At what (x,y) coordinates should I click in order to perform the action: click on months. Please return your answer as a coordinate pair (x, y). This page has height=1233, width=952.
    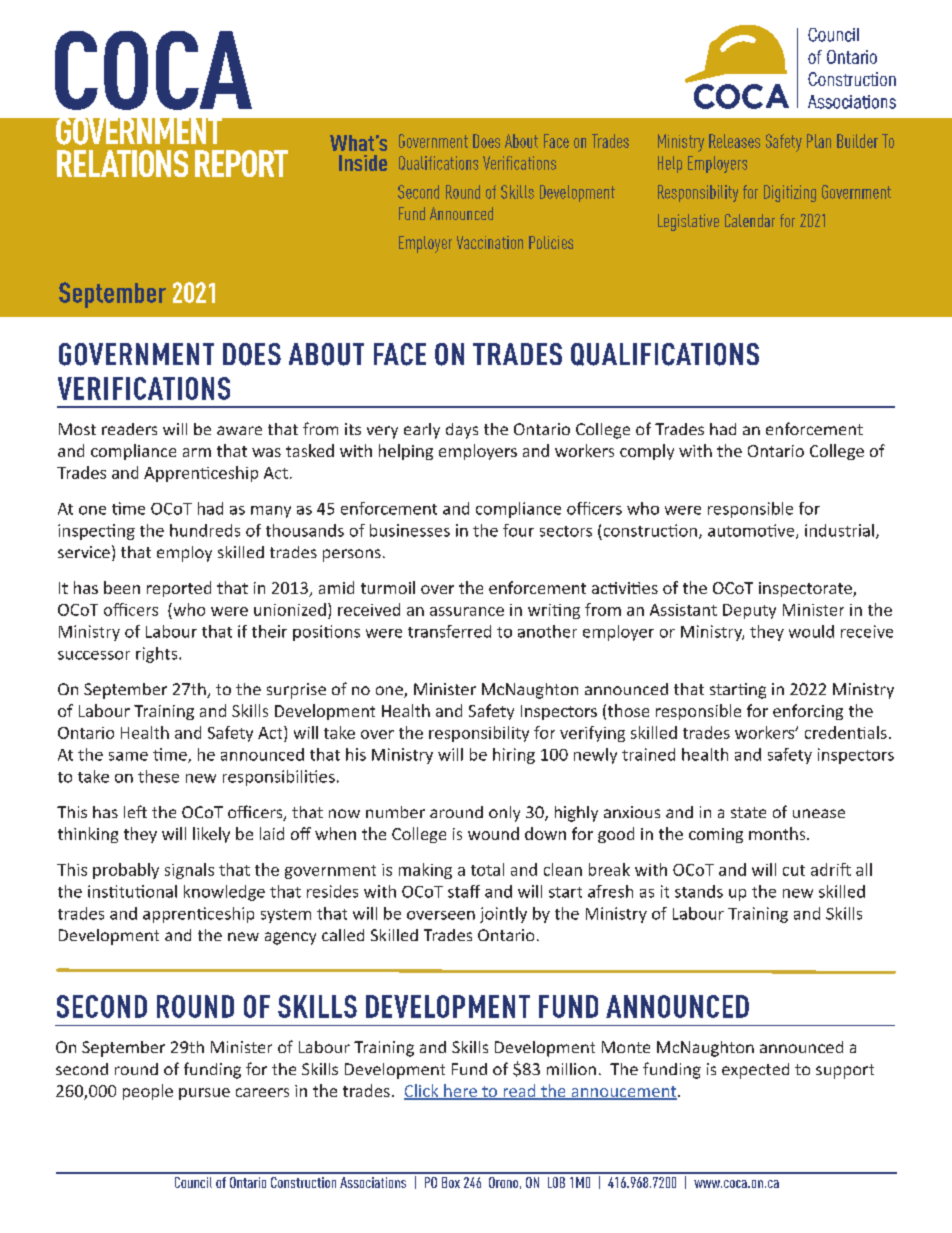
    Looking at the image, I should click on (778, 833).
